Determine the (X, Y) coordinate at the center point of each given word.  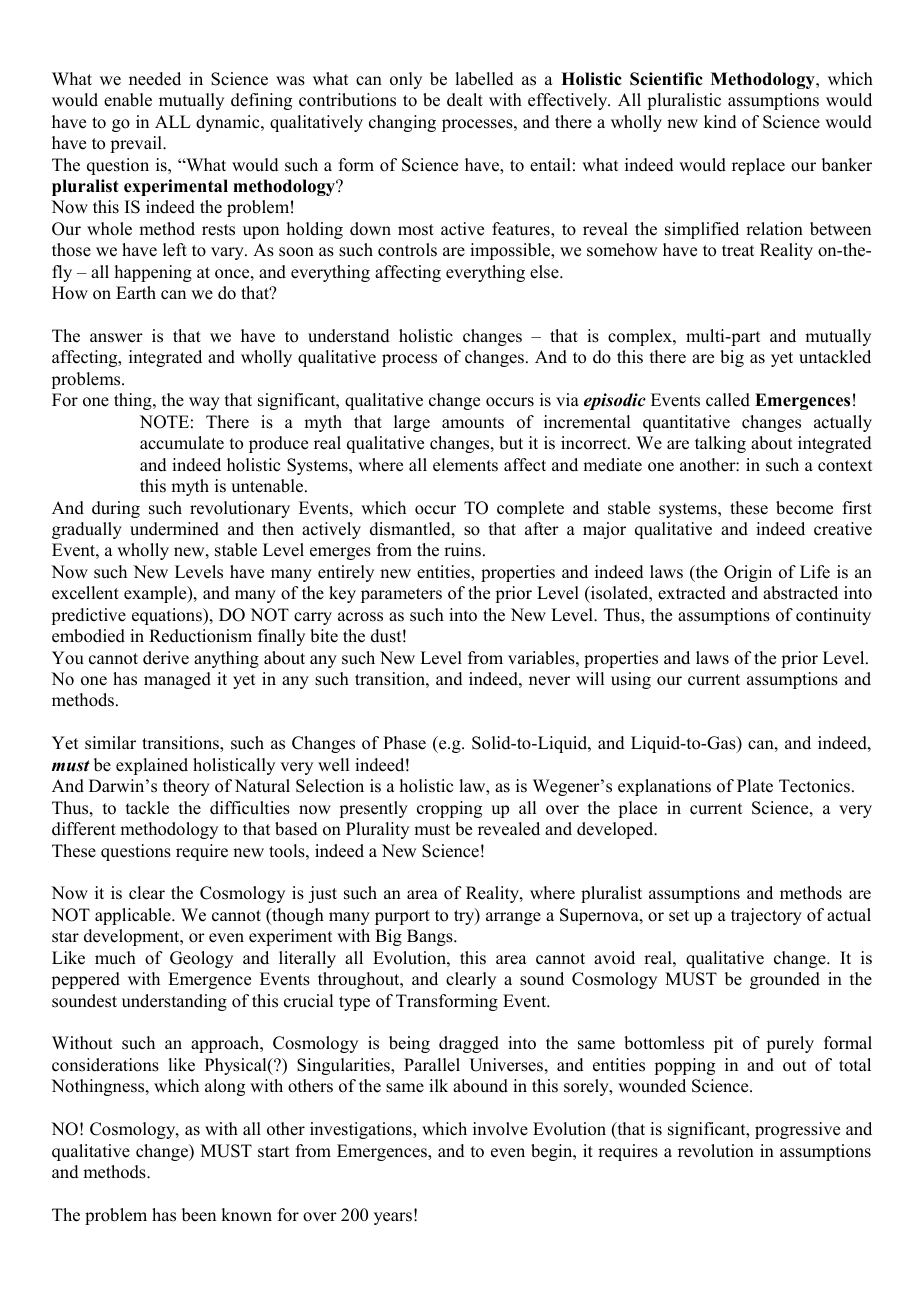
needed (155, 79)
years (393, 1218)
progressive (797, 1130)
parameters (401, 595)
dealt (465, 100)
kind (720, 122)
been (199, 1215)
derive (166, 658)
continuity (833, 616)
